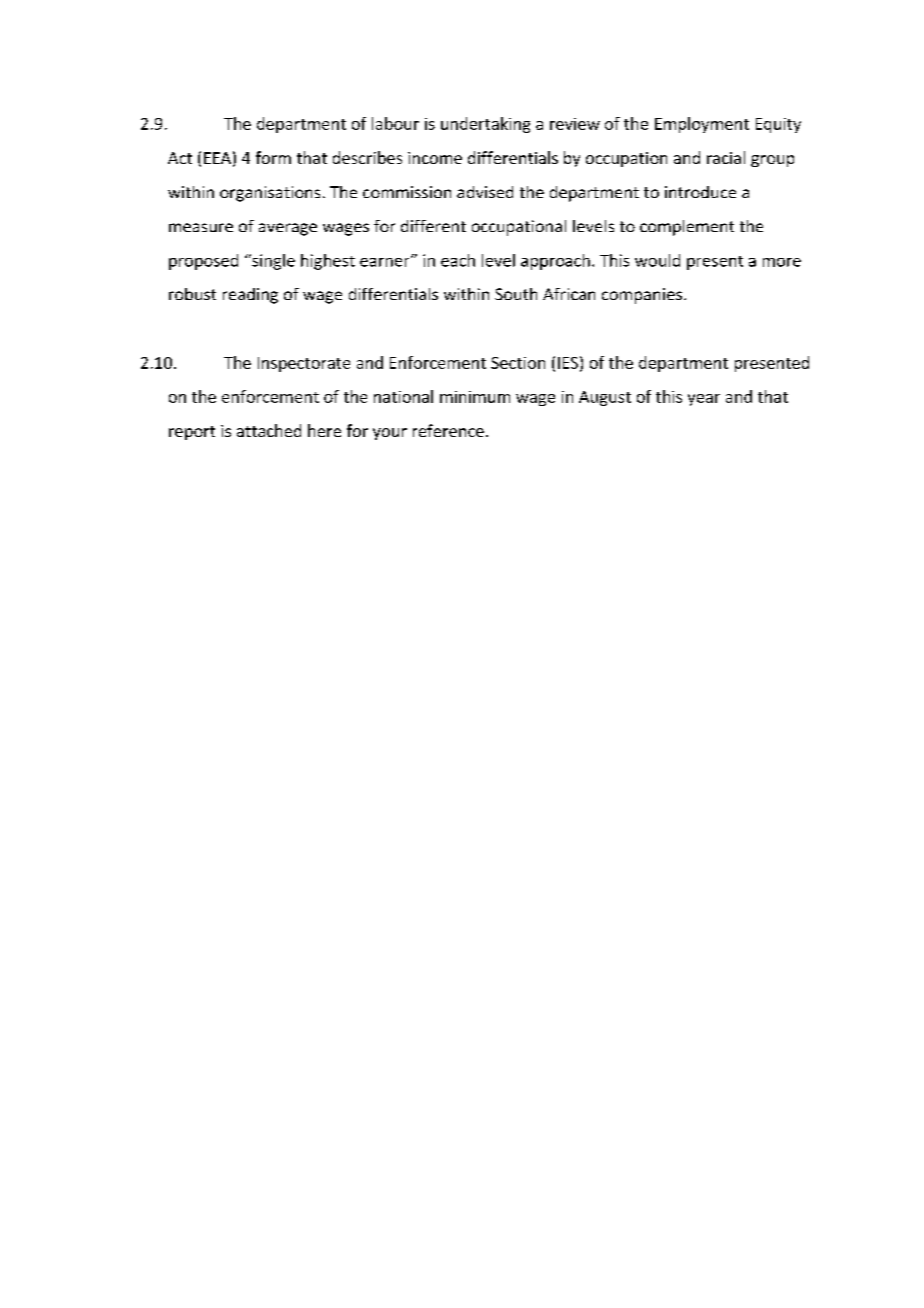 This screenshot has width=924, height=1308. Describe the element at coordinates (273, 157) in the screenshot. I see `form` at that location.
